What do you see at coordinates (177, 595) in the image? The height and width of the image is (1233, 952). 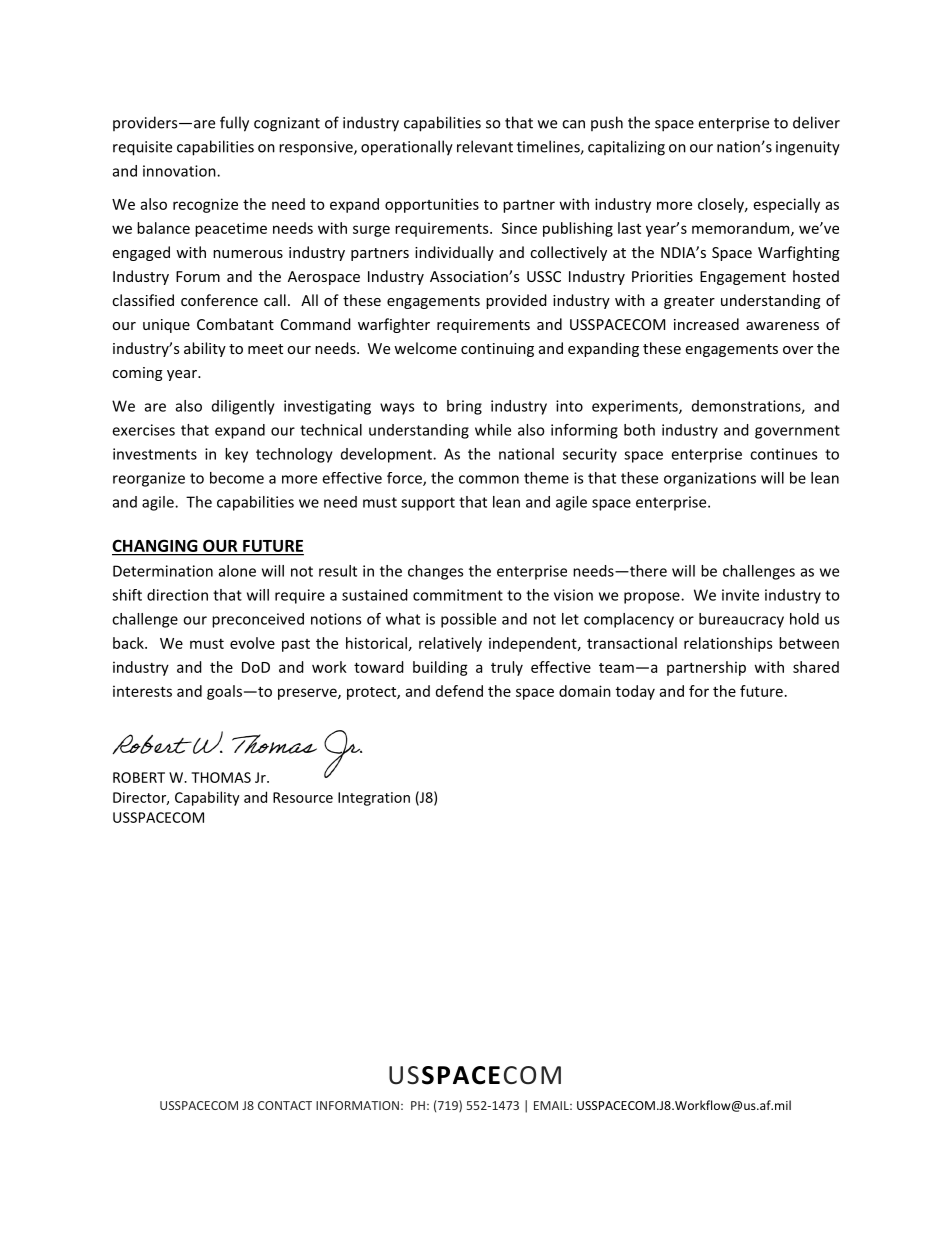 I see `direction` at bounding box center [177, 595].
